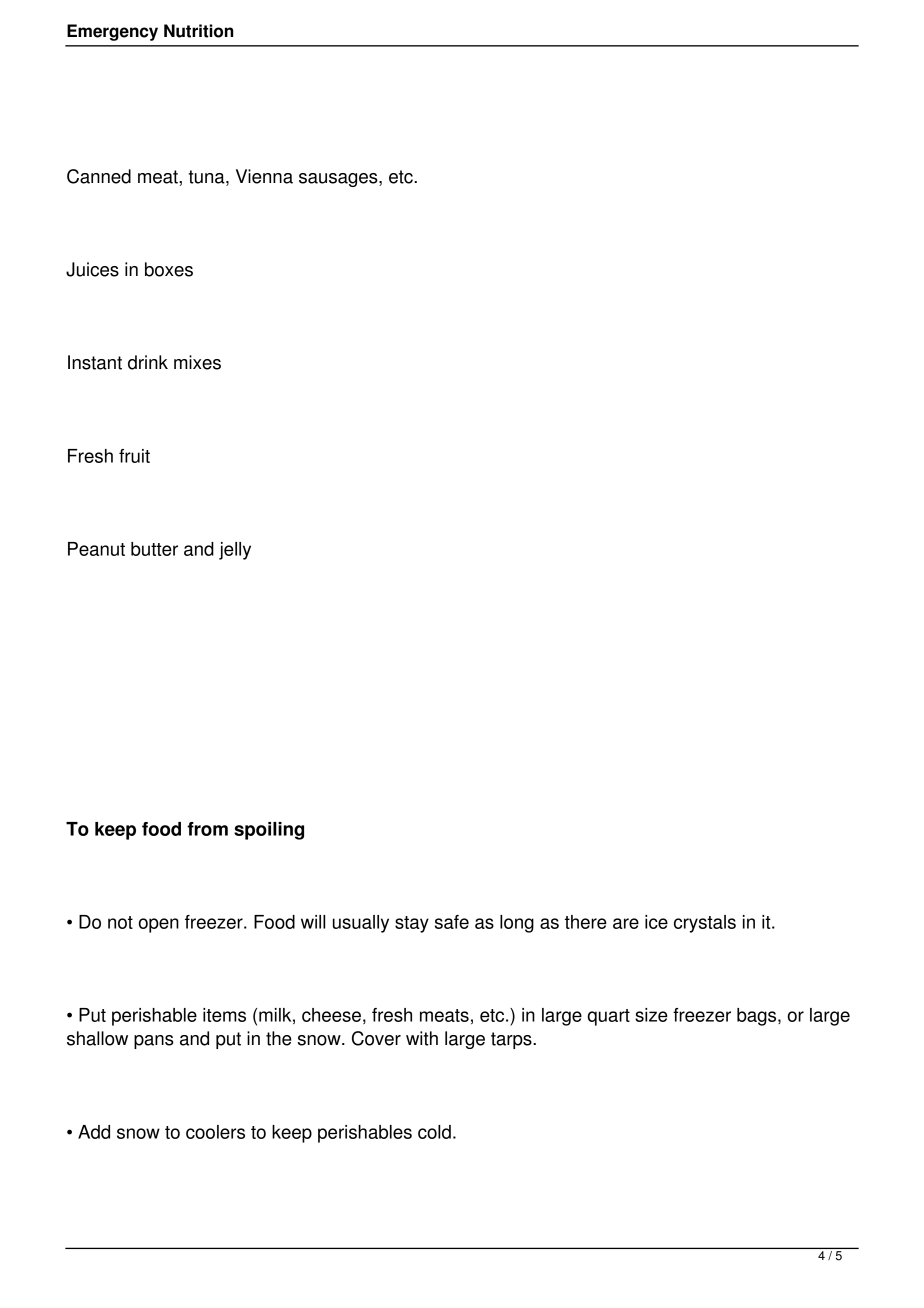  What do you see at coordinates (134, 456) in the document?
I see `fruit` at bounding box center [134, 456].
